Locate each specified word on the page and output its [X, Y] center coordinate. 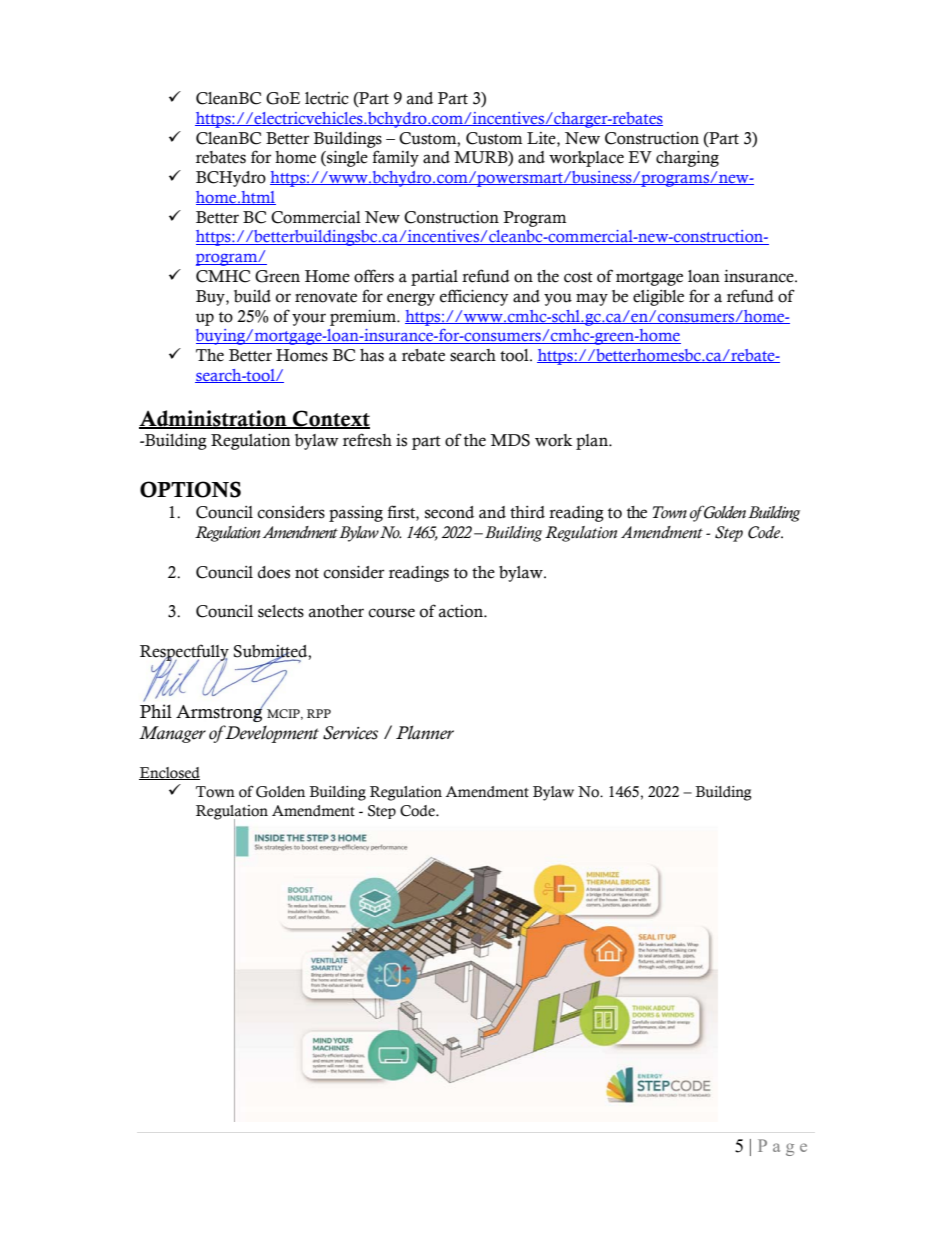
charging [687, 158]
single [346, 158]
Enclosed [169, 773]
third [527, 512]
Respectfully [184, 653]
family [396, 158]
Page [782, 1147]
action [462, 611]
